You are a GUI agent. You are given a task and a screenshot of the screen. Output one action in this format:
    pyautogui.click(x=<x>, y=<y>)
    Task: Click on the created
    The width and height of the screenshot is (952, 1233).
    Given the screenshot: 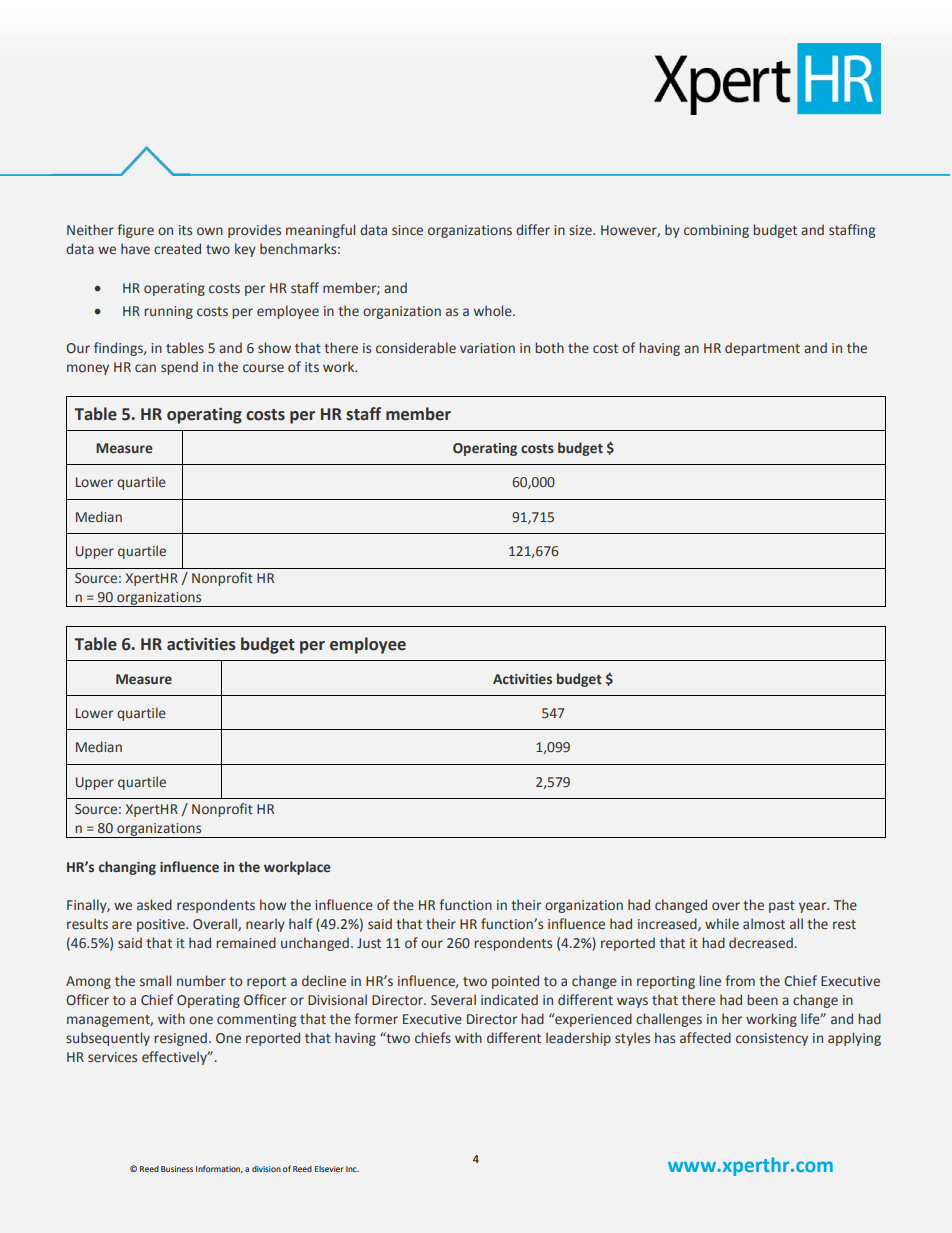 What is the action you would take?
    pyautogui.click(x=177, y=249)
